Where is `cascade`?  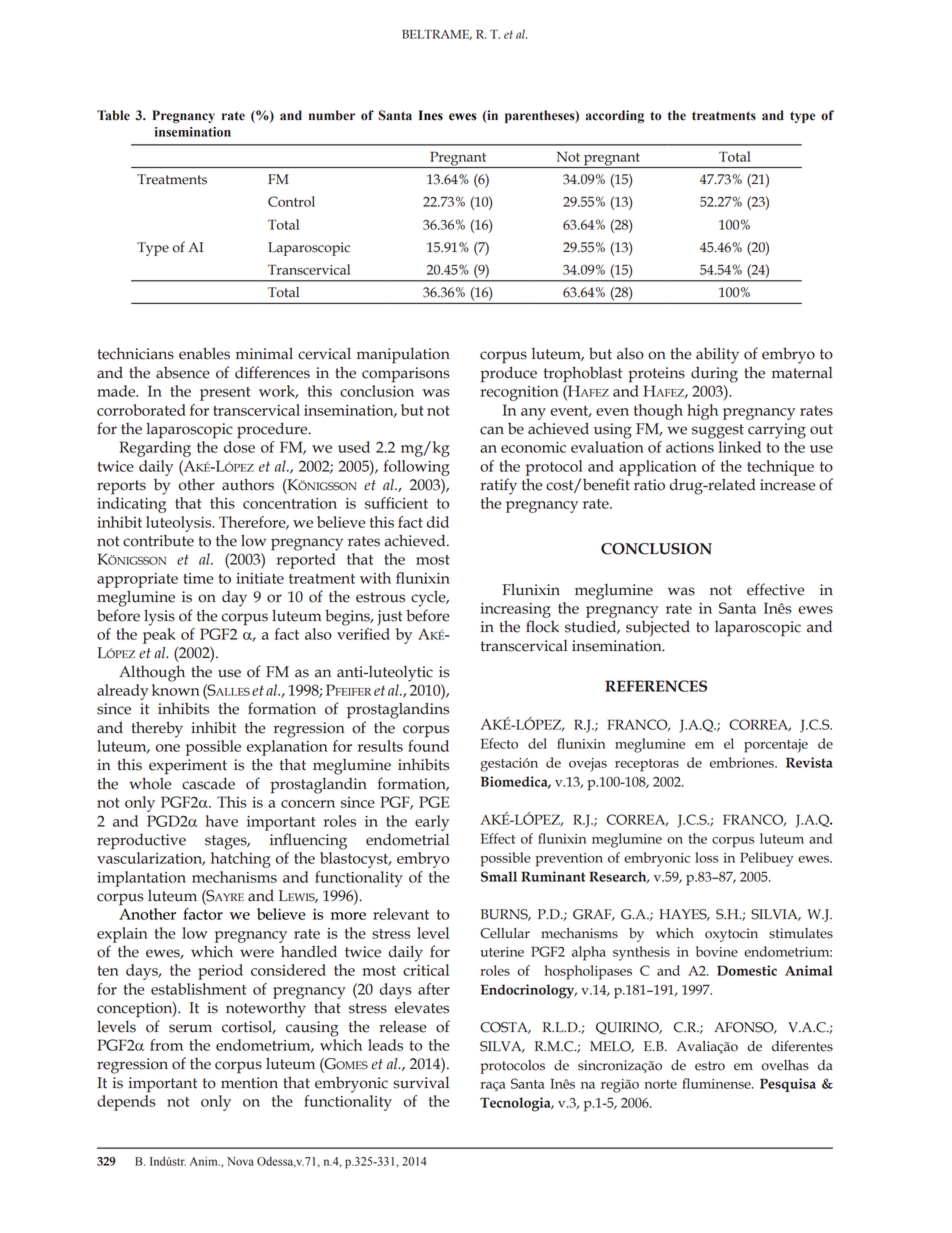
cascade is located at coordinates (208, 783).
